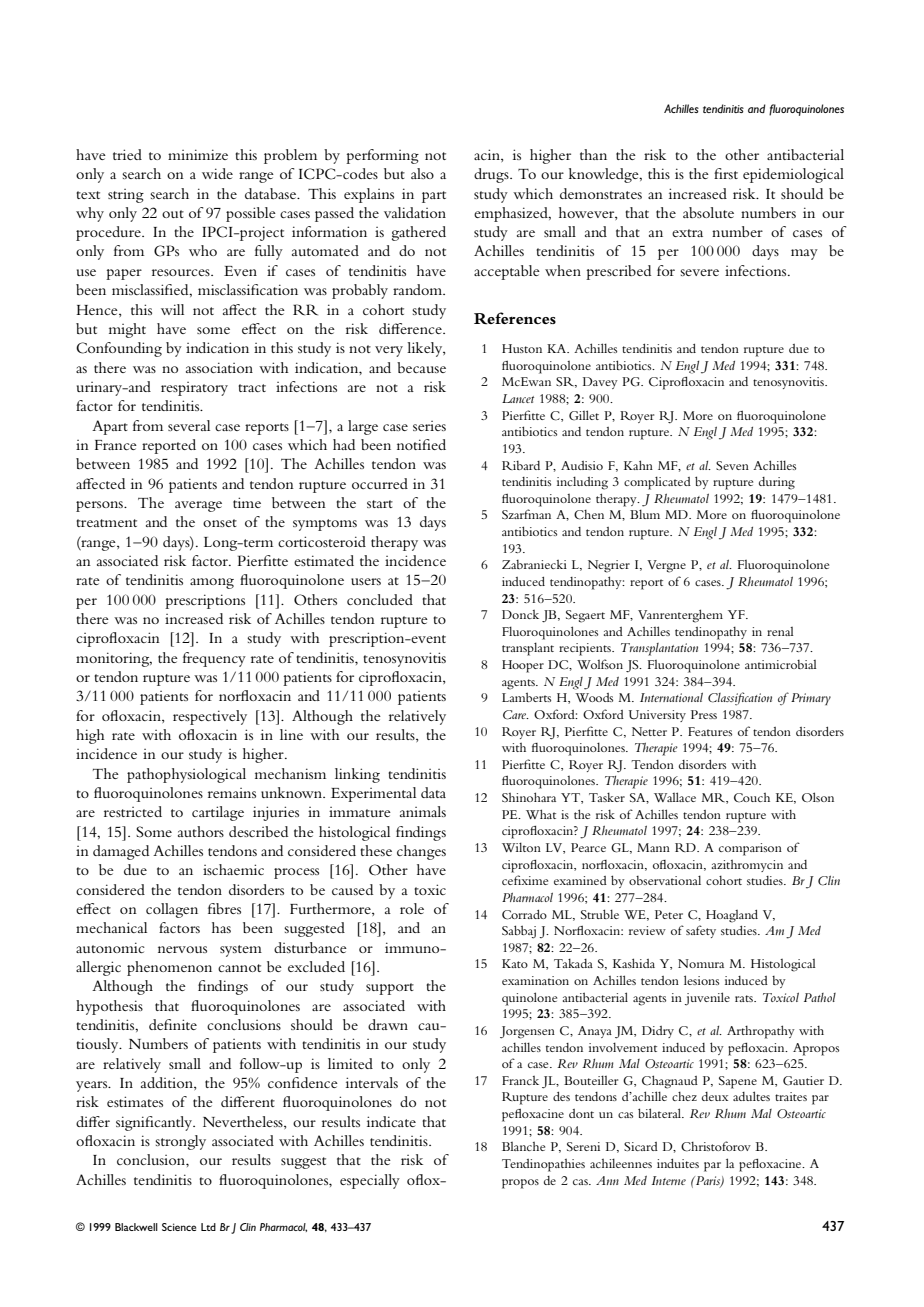  Describe the element at coordinates (179, 1227) in the page. I see `Science` at that location.
